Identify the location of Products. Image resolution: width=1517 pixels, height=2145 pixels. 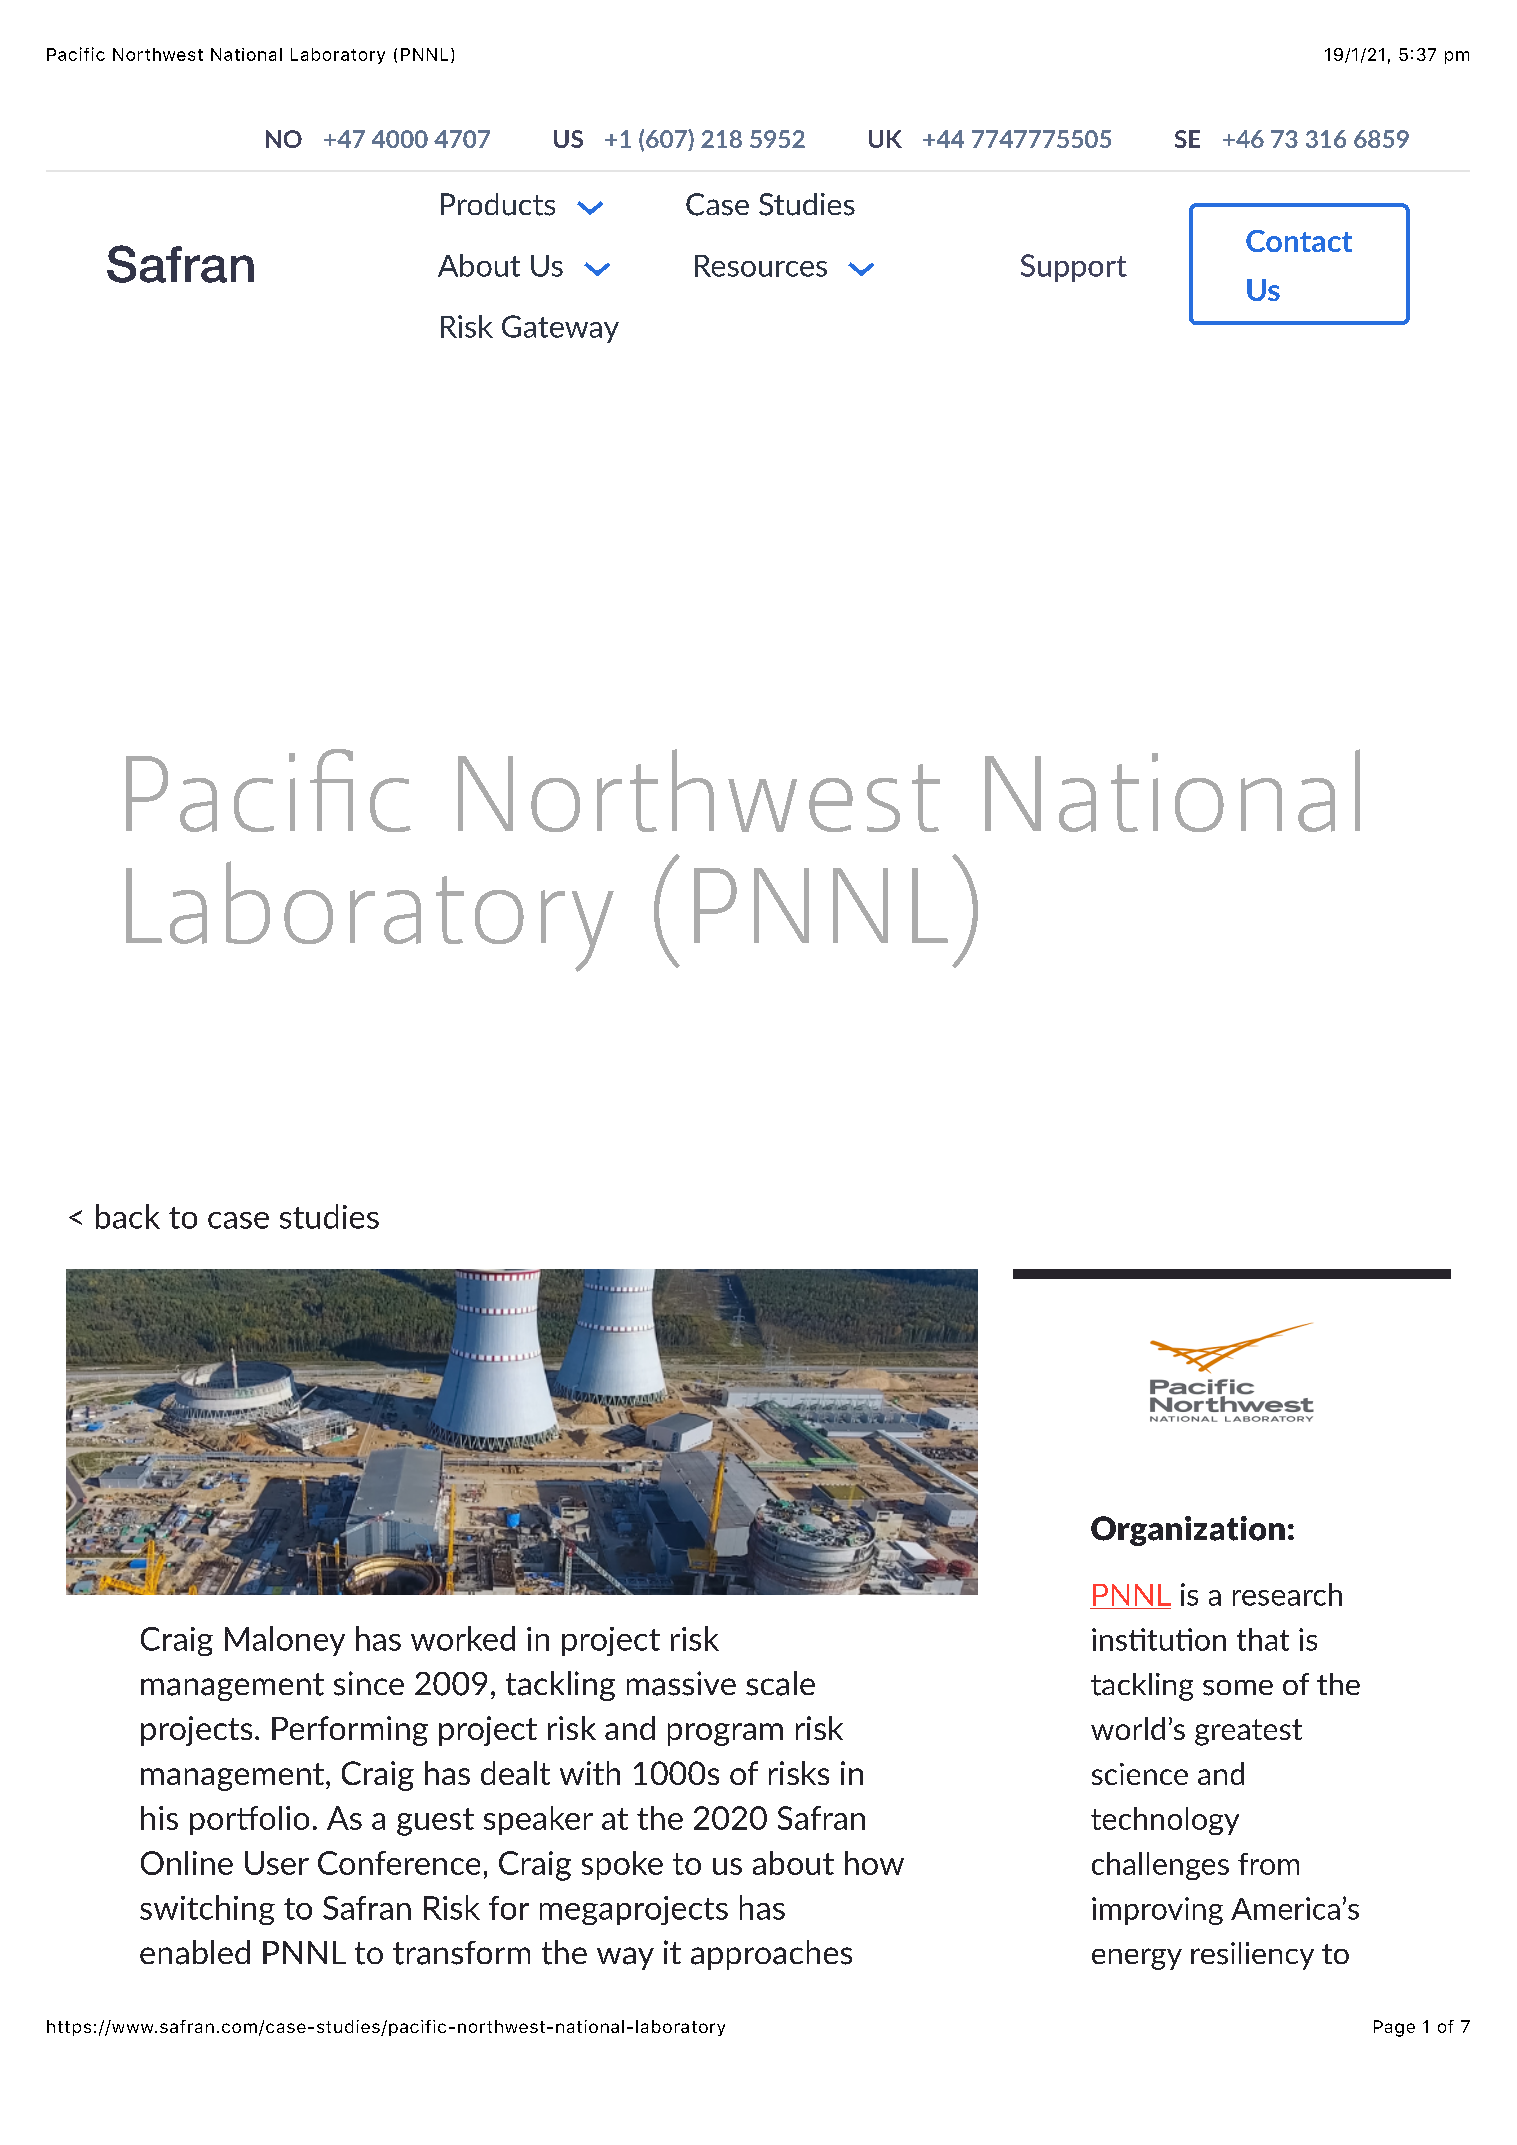
(498, 204).
